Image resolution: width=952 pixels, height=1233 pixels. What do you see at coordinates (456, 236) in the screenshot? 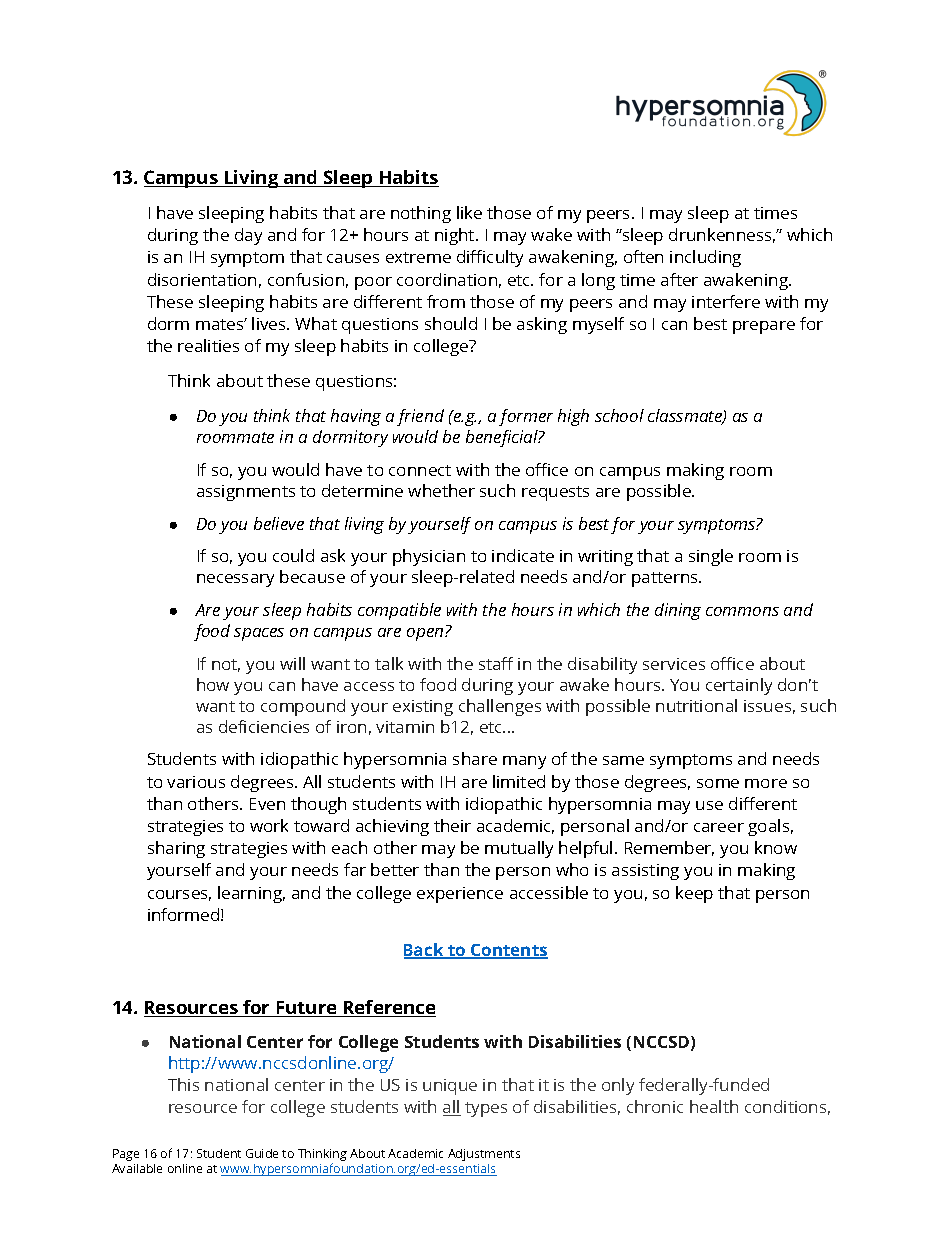
I see `night` at bounding box center [456, 236].
